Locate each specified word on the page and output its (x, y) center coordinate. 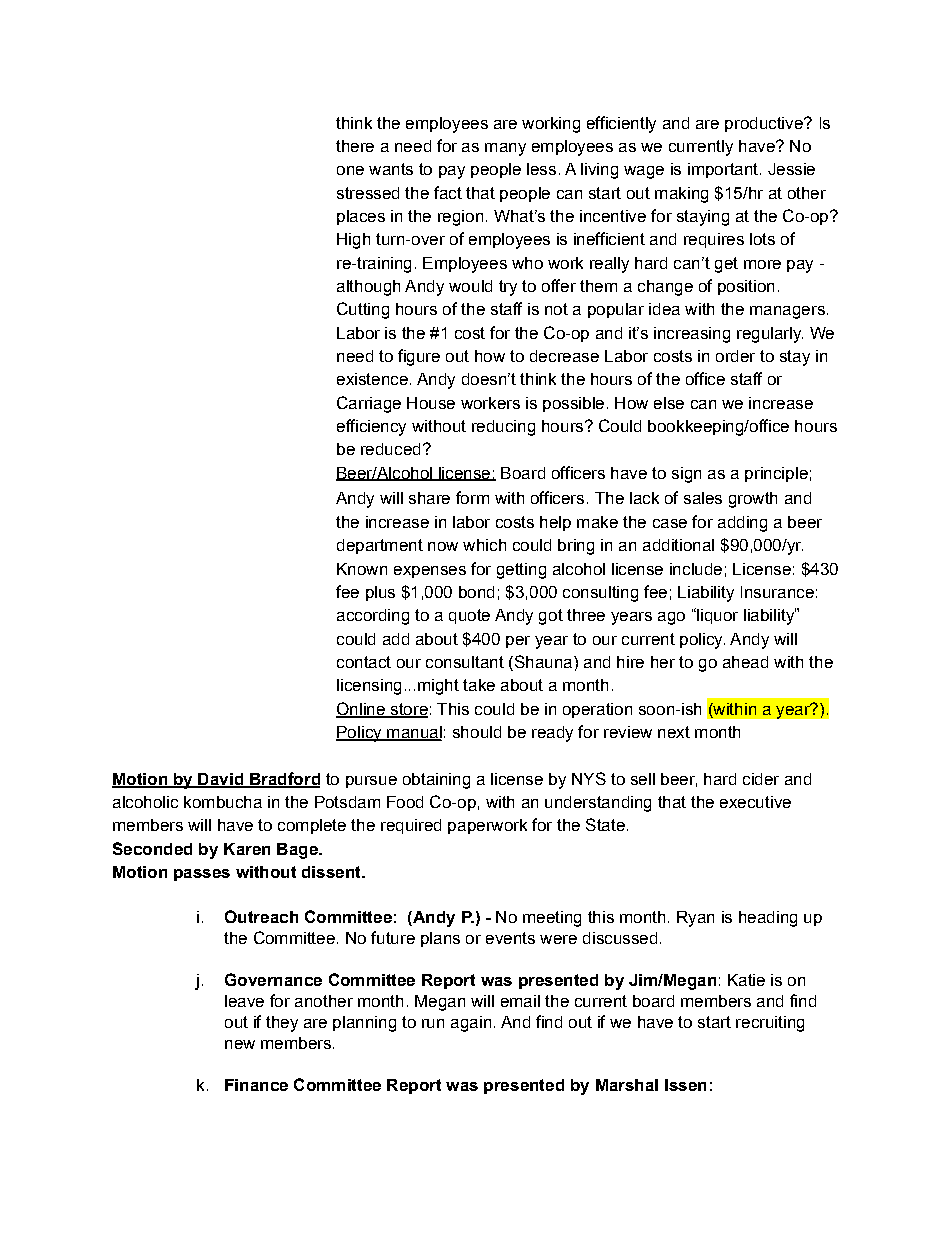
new (240, 1044)
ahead (745, 662)
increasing (692, 335)
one (350, 170)
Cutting (363, 310)
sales (703, 498)
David (220, 780)
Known (362, 569)
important (723, 170)
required (411, 826)
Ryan (695, 919)
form (472, 497)
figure (419, 357)
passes (202, 875)
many (505, 149)
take (479, 685)
